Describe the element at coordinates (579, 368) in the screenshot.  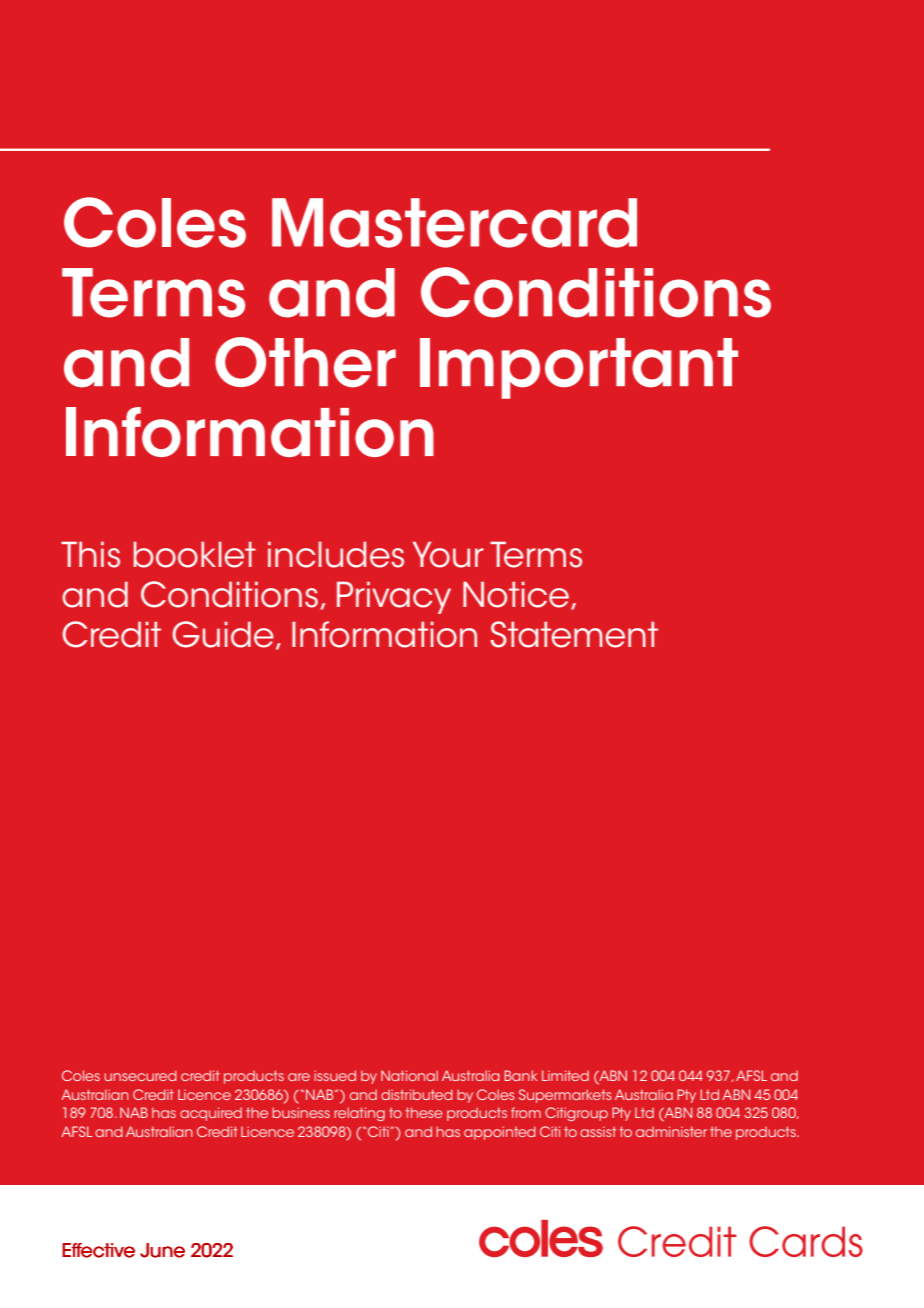
I see `Important` at that location.
